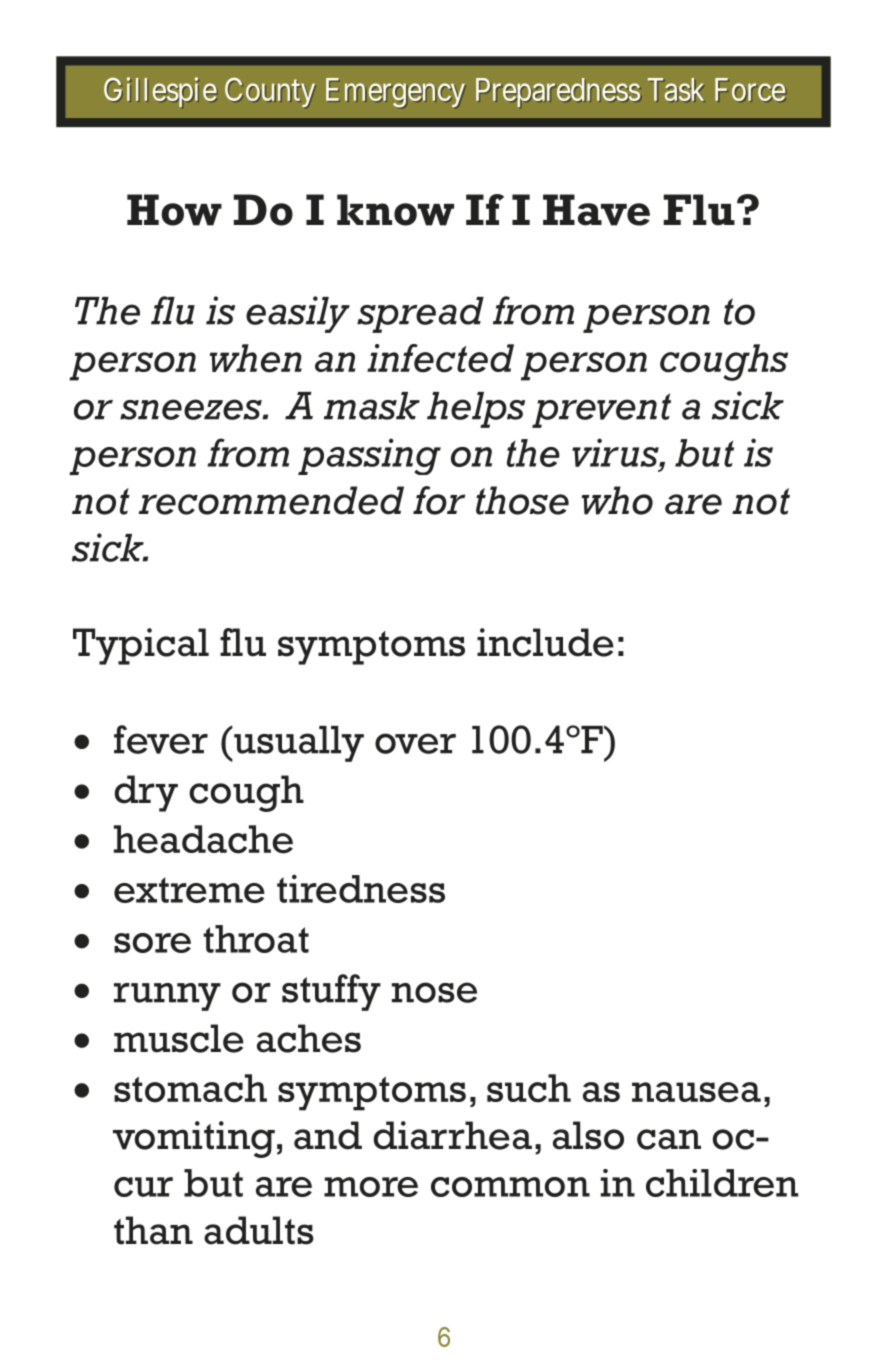  Describe the element at coordinates (669, 1139) in the document. I see `can` at that location.
